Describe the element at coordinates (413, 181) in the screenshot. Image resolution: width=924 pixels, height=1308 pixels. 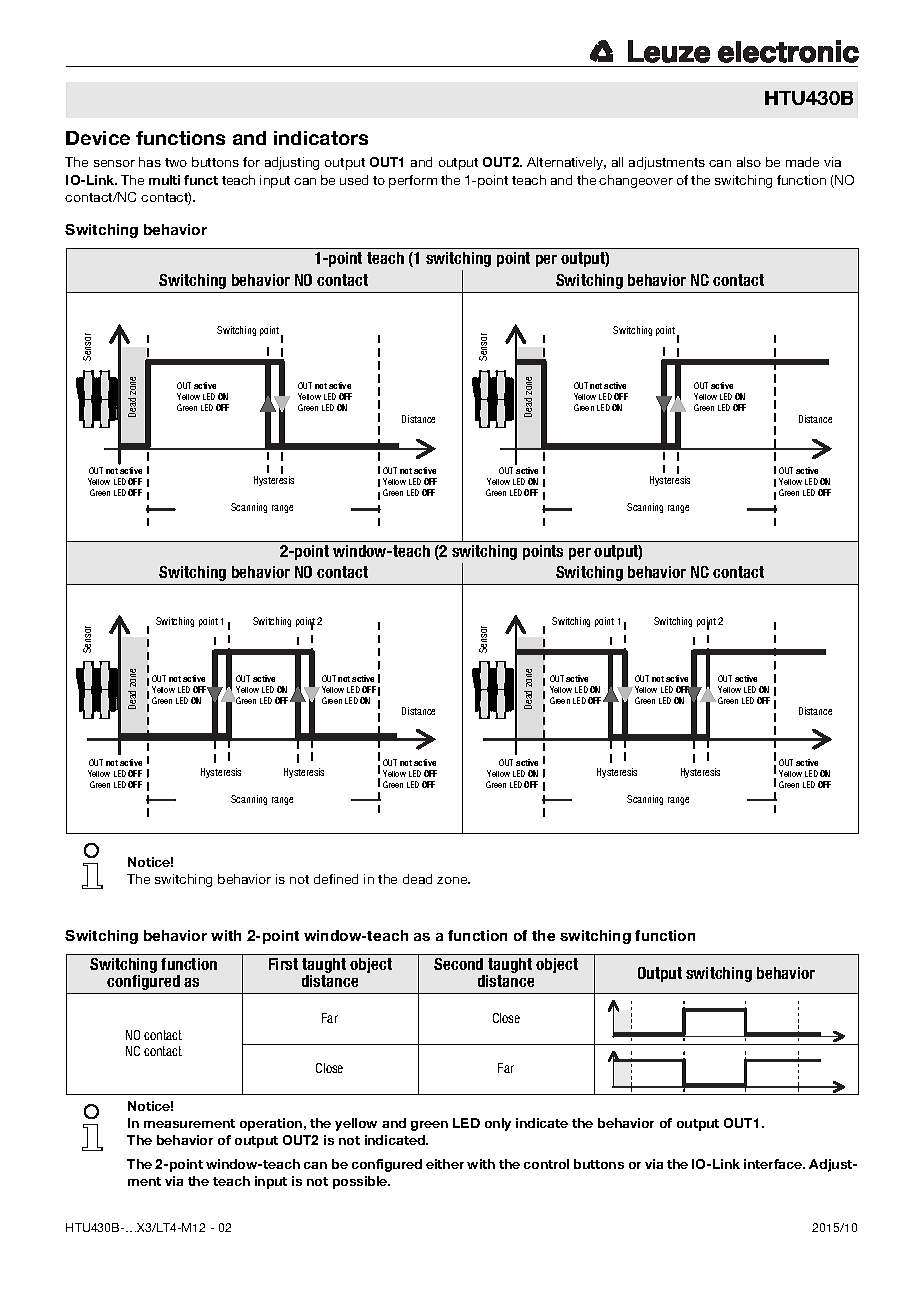
I see `perform` at that location.
